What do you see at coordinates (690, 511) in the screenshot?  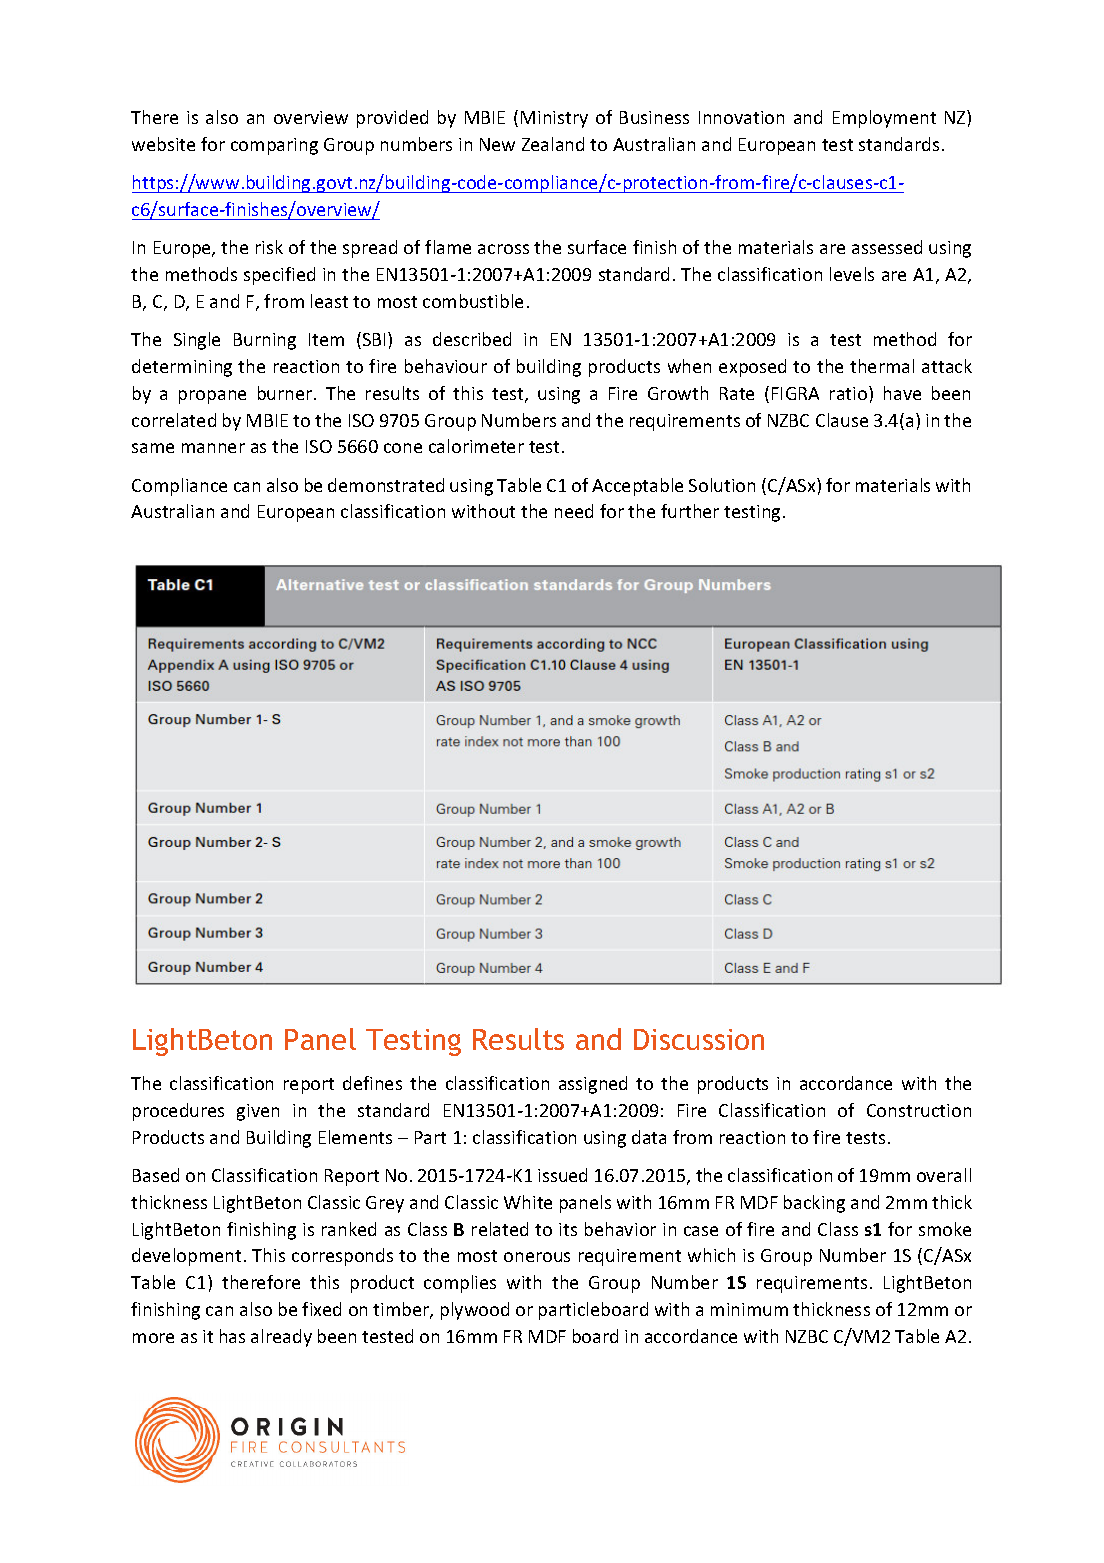 I see `further` at bounding box center [690, 511].
